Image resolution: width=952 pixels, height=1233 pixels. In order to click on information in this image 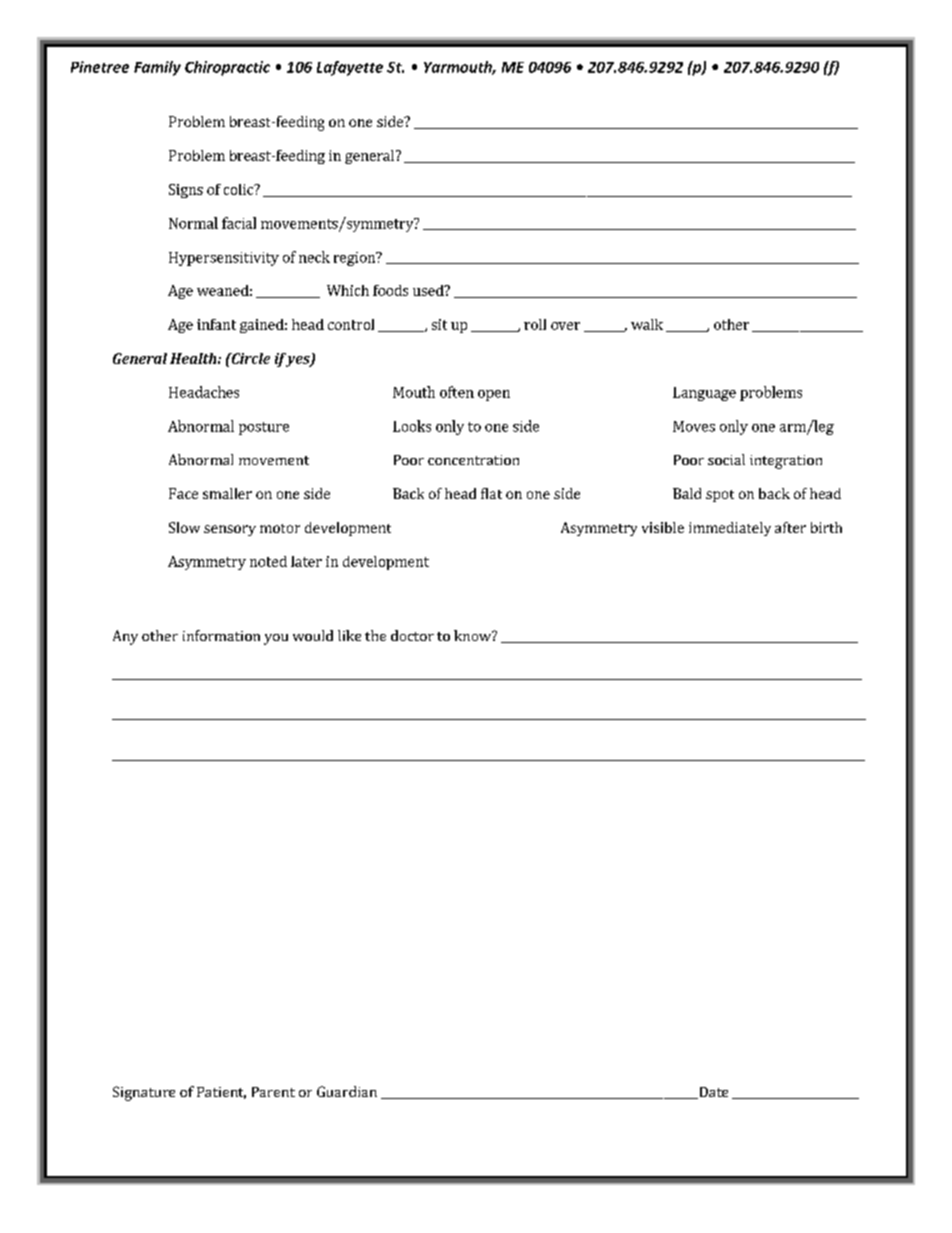, I will do `click(221, 635)`.
